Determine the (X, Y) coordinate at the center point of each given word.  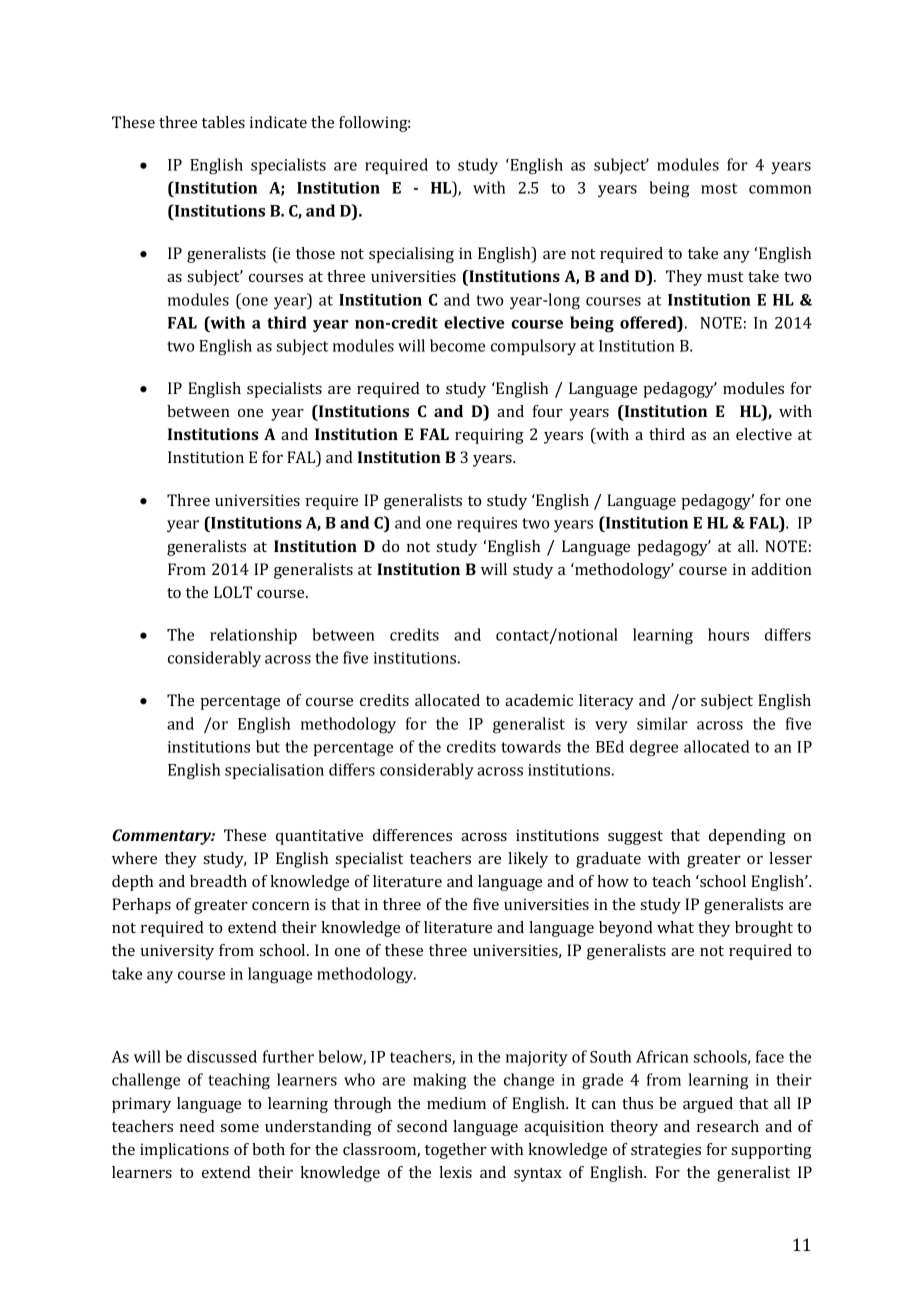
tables (223, 122)
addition (781, 569)
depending (747, 837)
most (719, 188)
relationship (253, 636)
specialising (411, 255)
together (456, 1151)
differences (412, 835)
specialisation (274, 771)
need (197, 1126)
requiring (489, 436)
